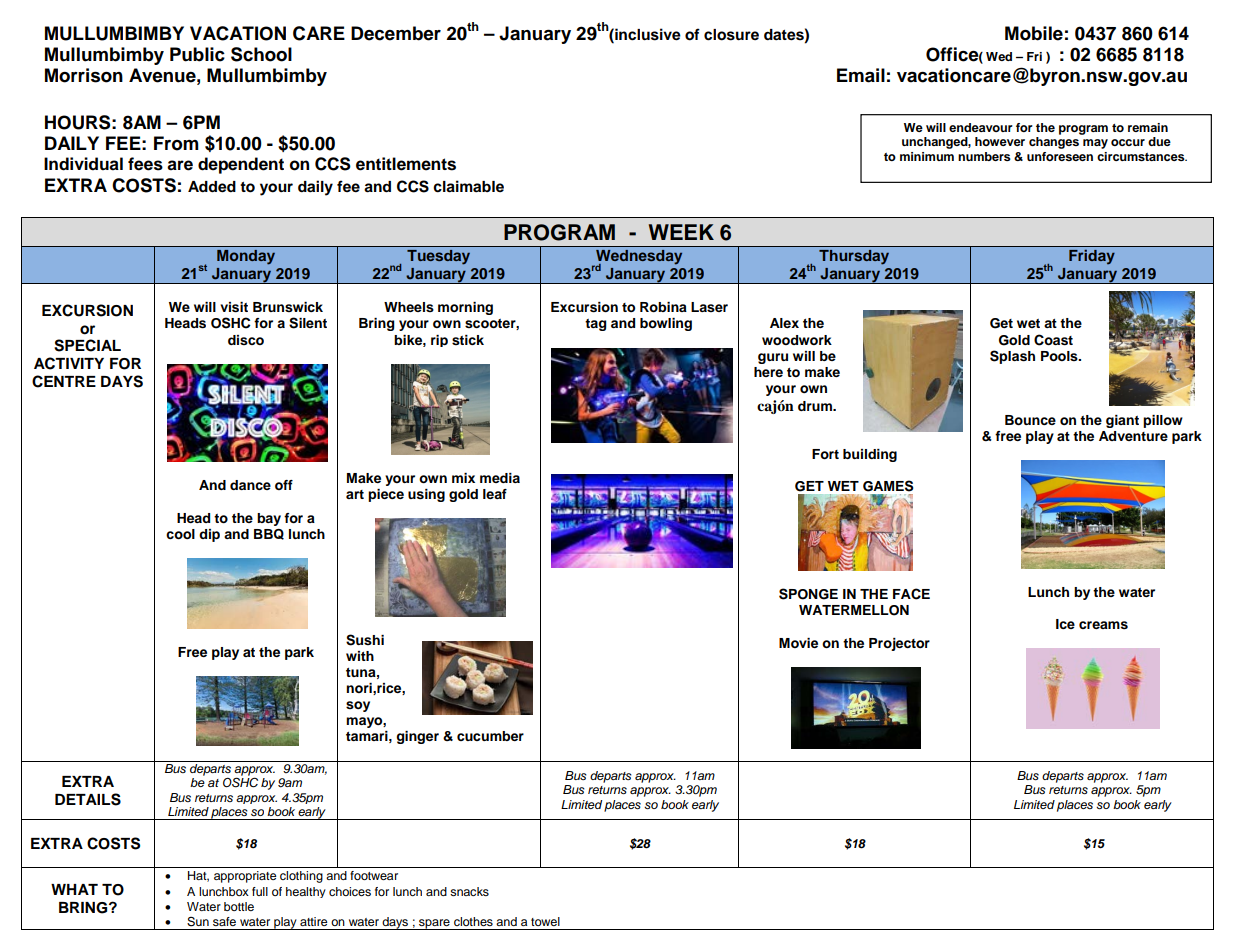  Describe the element at coordinates (239, 906) in the screenshot. I see `bottle` at that location.
